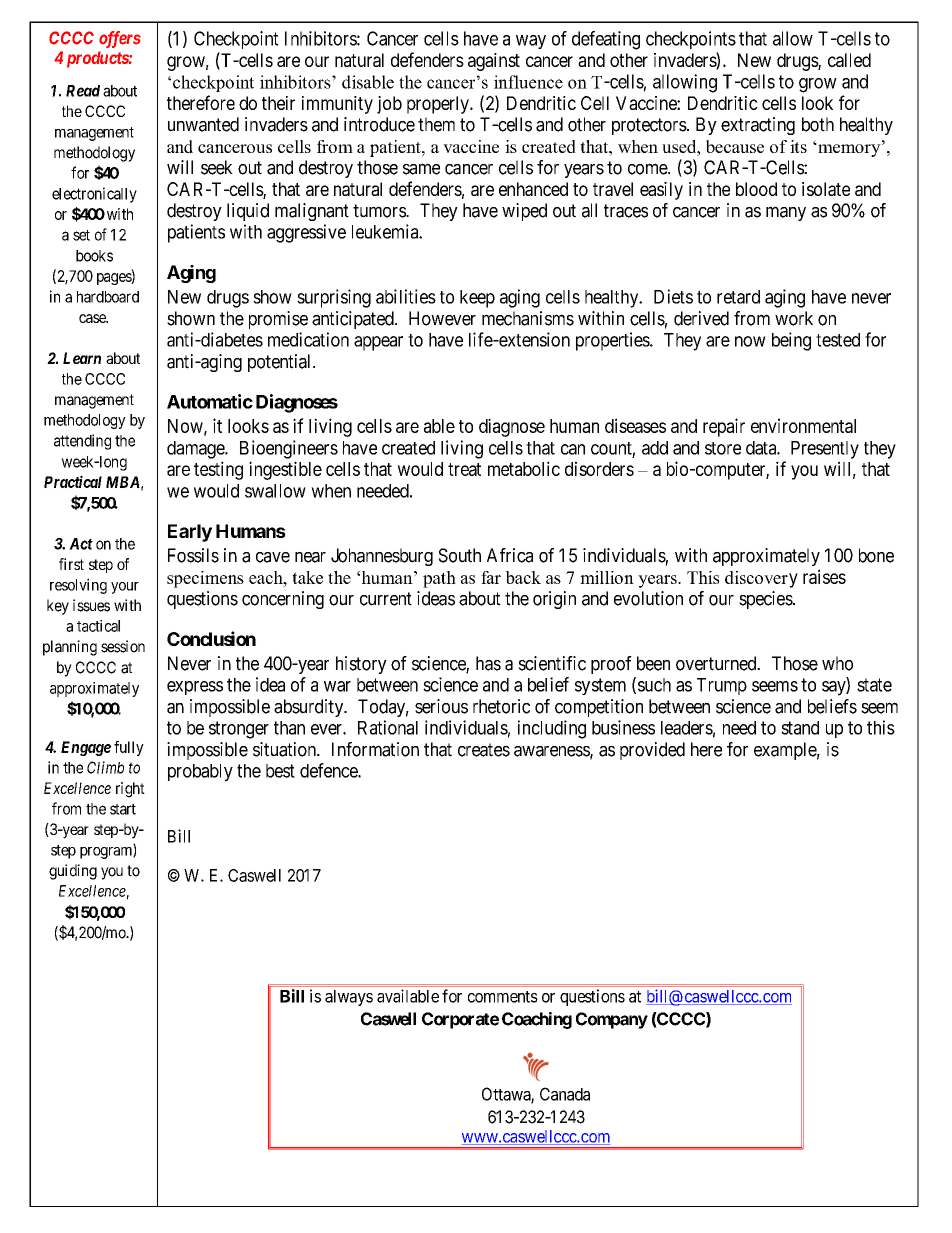 The image size is (952, 1233). Describe the element at coordinates (612, 1020) in the image. I see `Company` at that location.
